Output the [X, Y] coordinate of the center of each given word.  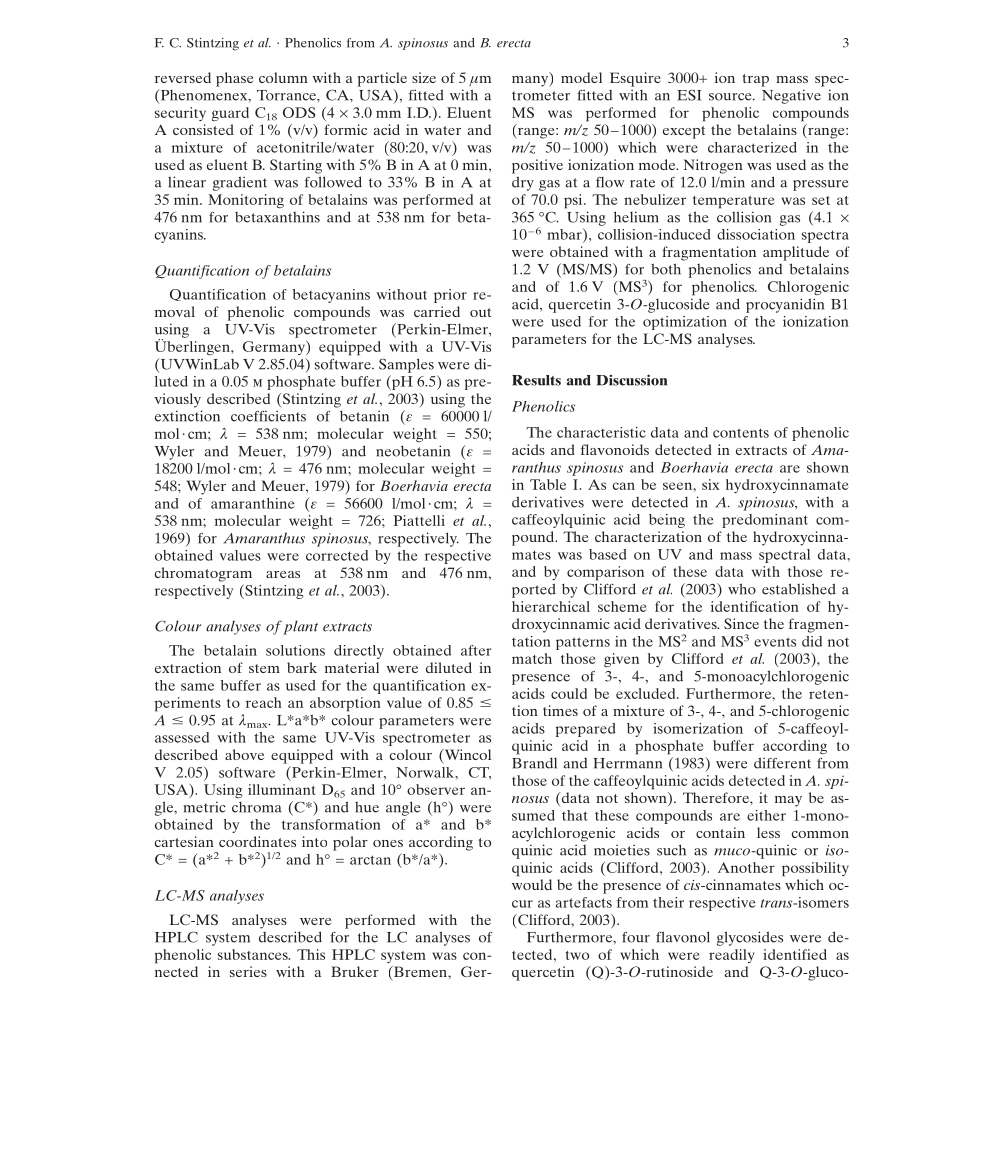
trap [755, 80]
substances [254, 954]
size [424, 77]
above [244, 754]
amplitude [796, 253]
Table [548, 484]
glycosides [750, 938]
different [782, 763]
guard [230, 114]
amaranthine [253, 503]
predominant [765, 521]
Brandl [534, 763]
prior [450, 296]
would [532, 884]
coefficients [268, 416]
